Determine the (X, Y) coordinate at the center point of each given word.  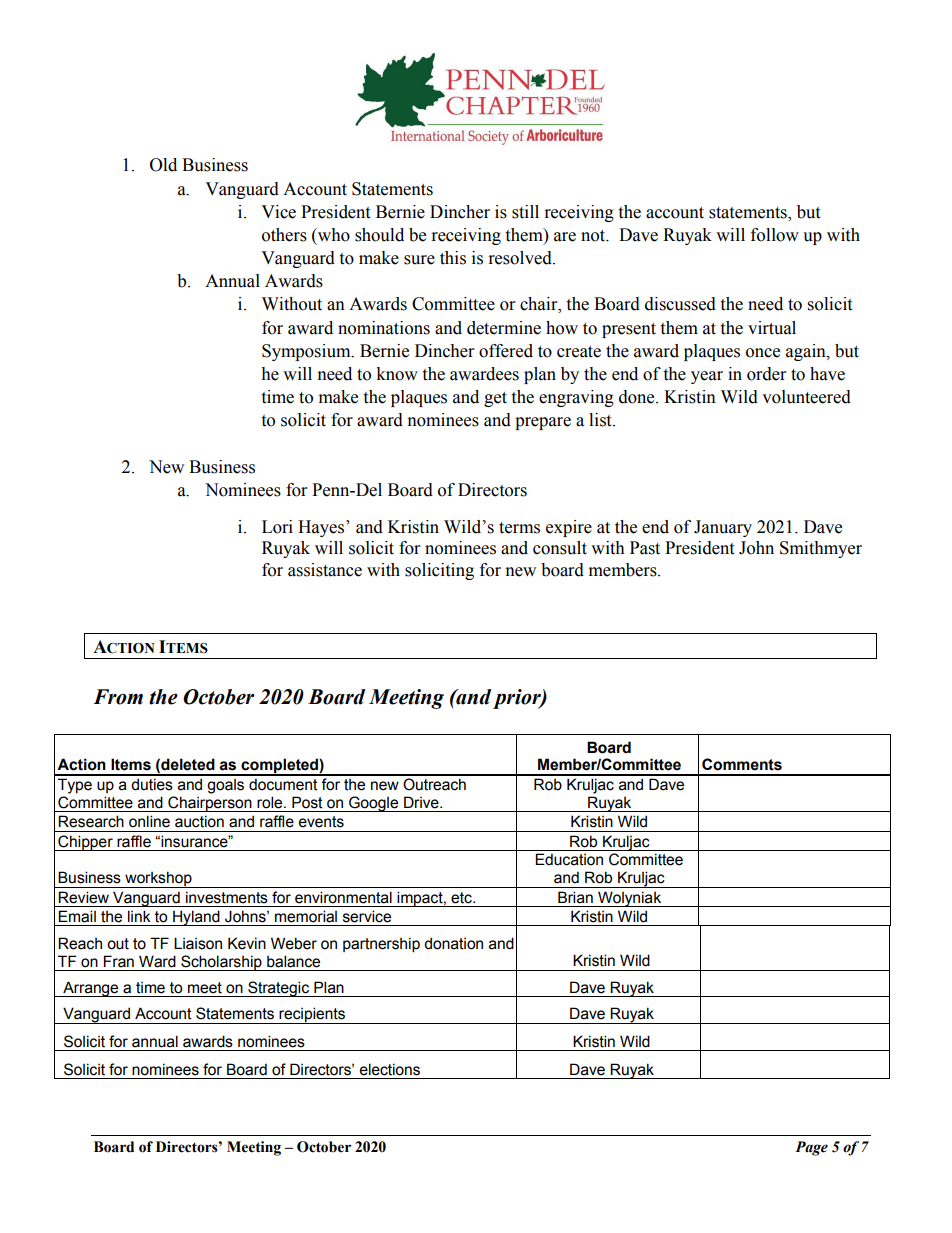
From (118, 697)
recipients (312, 1015)
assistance (325, 570)
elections (390, 1069)
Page (811, 1148)
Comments (742, 764)
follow (775, 235)
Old (163, 165)
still (525, 212)
